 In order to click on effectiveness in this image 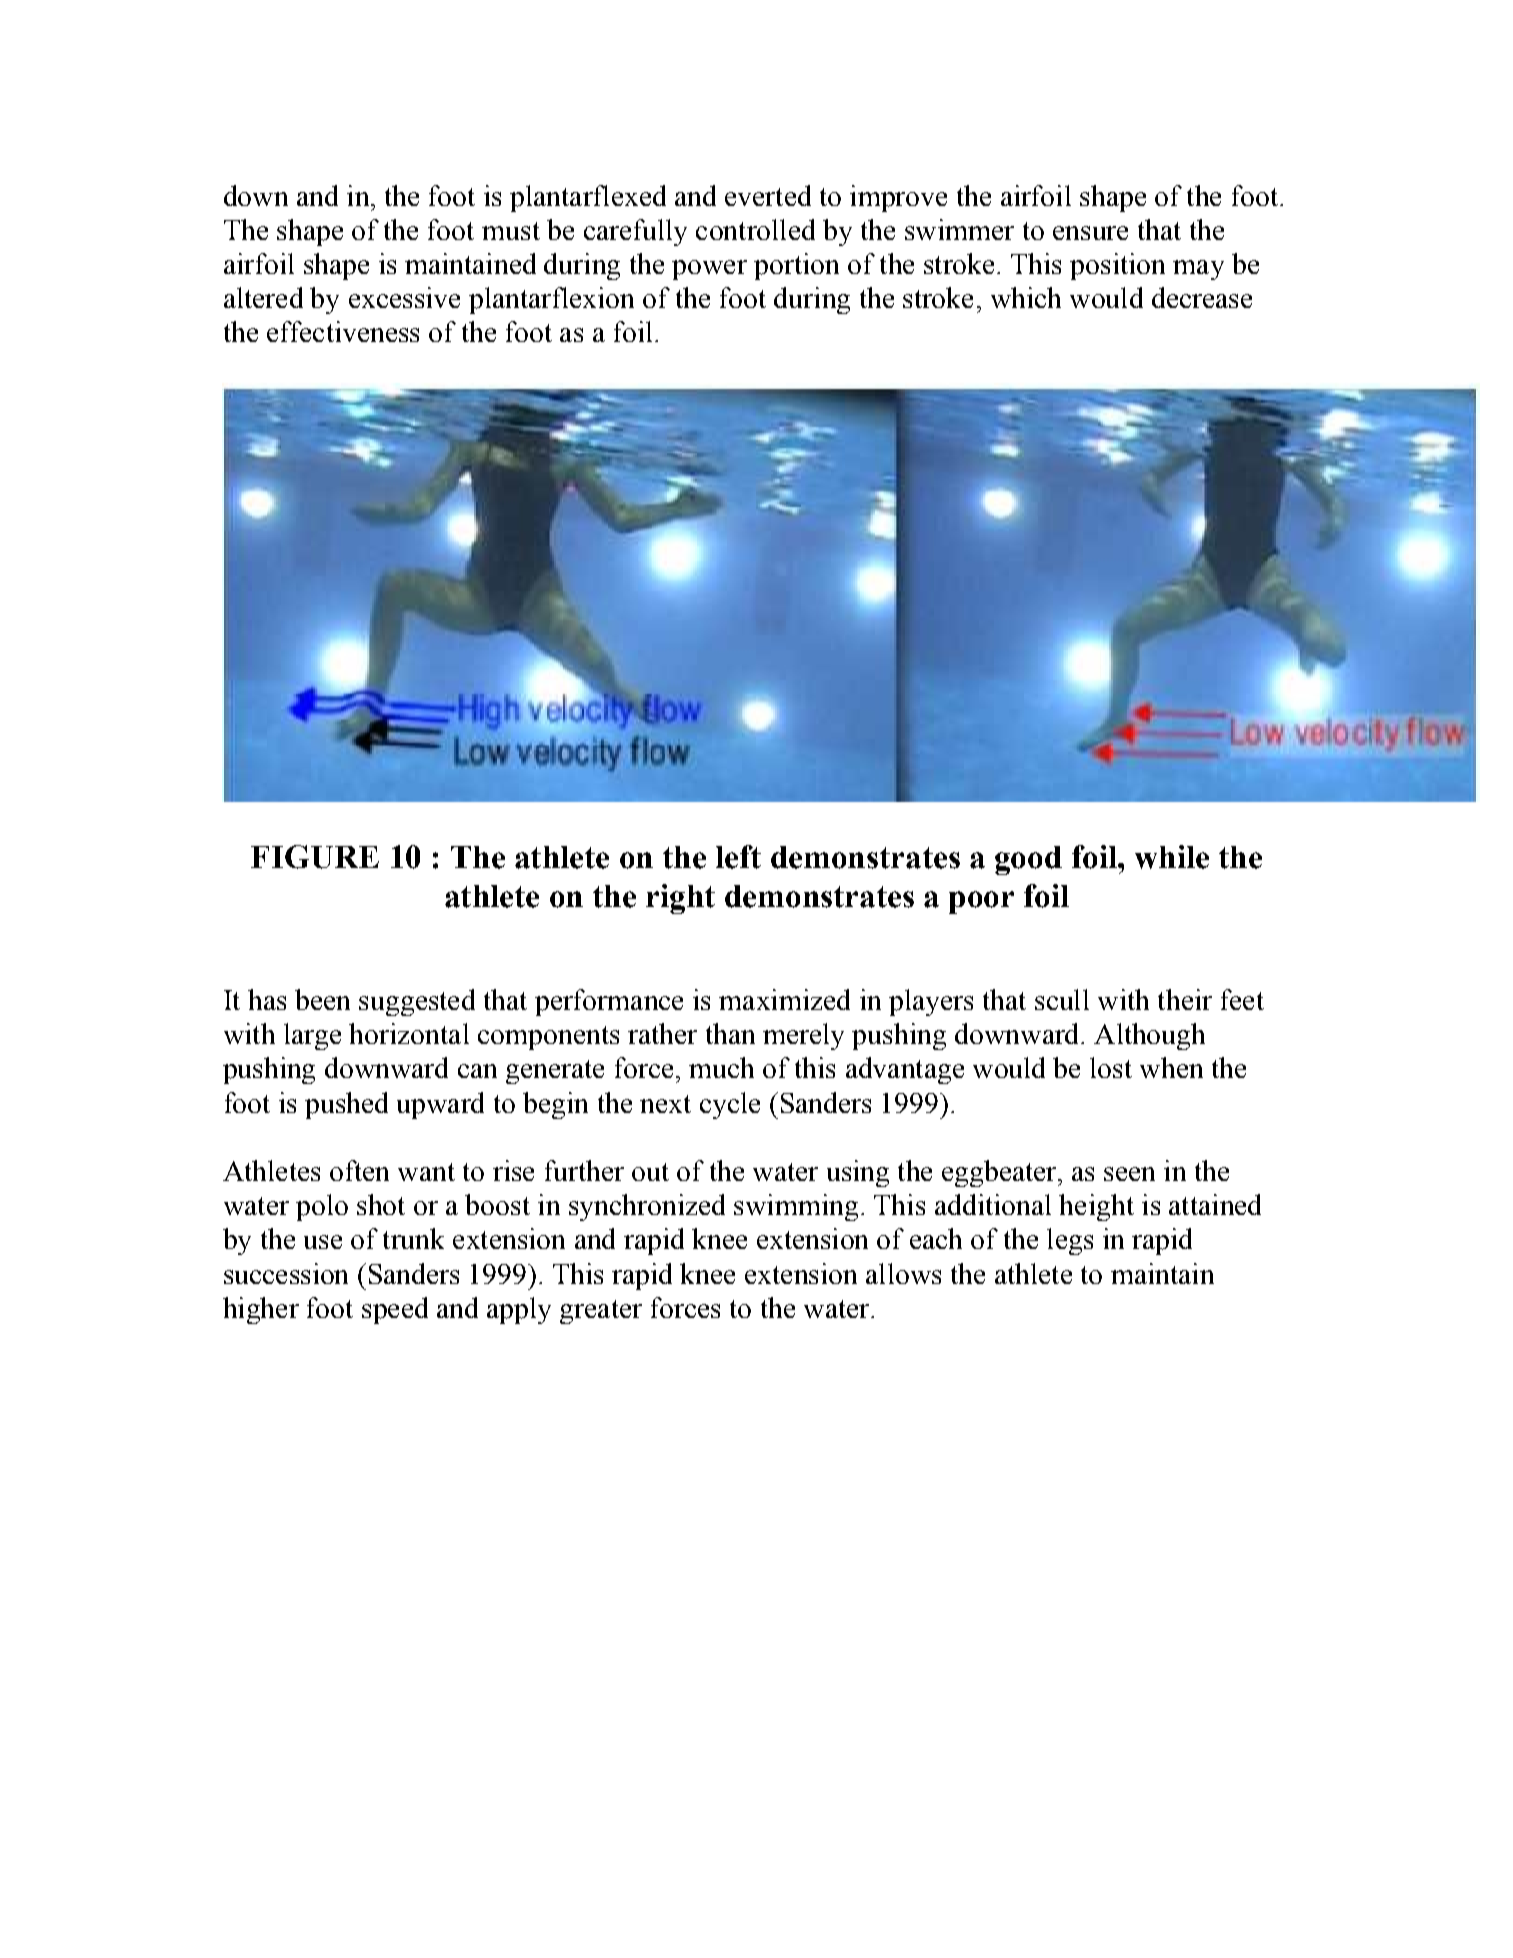, I will do `click(343, 331)`.
